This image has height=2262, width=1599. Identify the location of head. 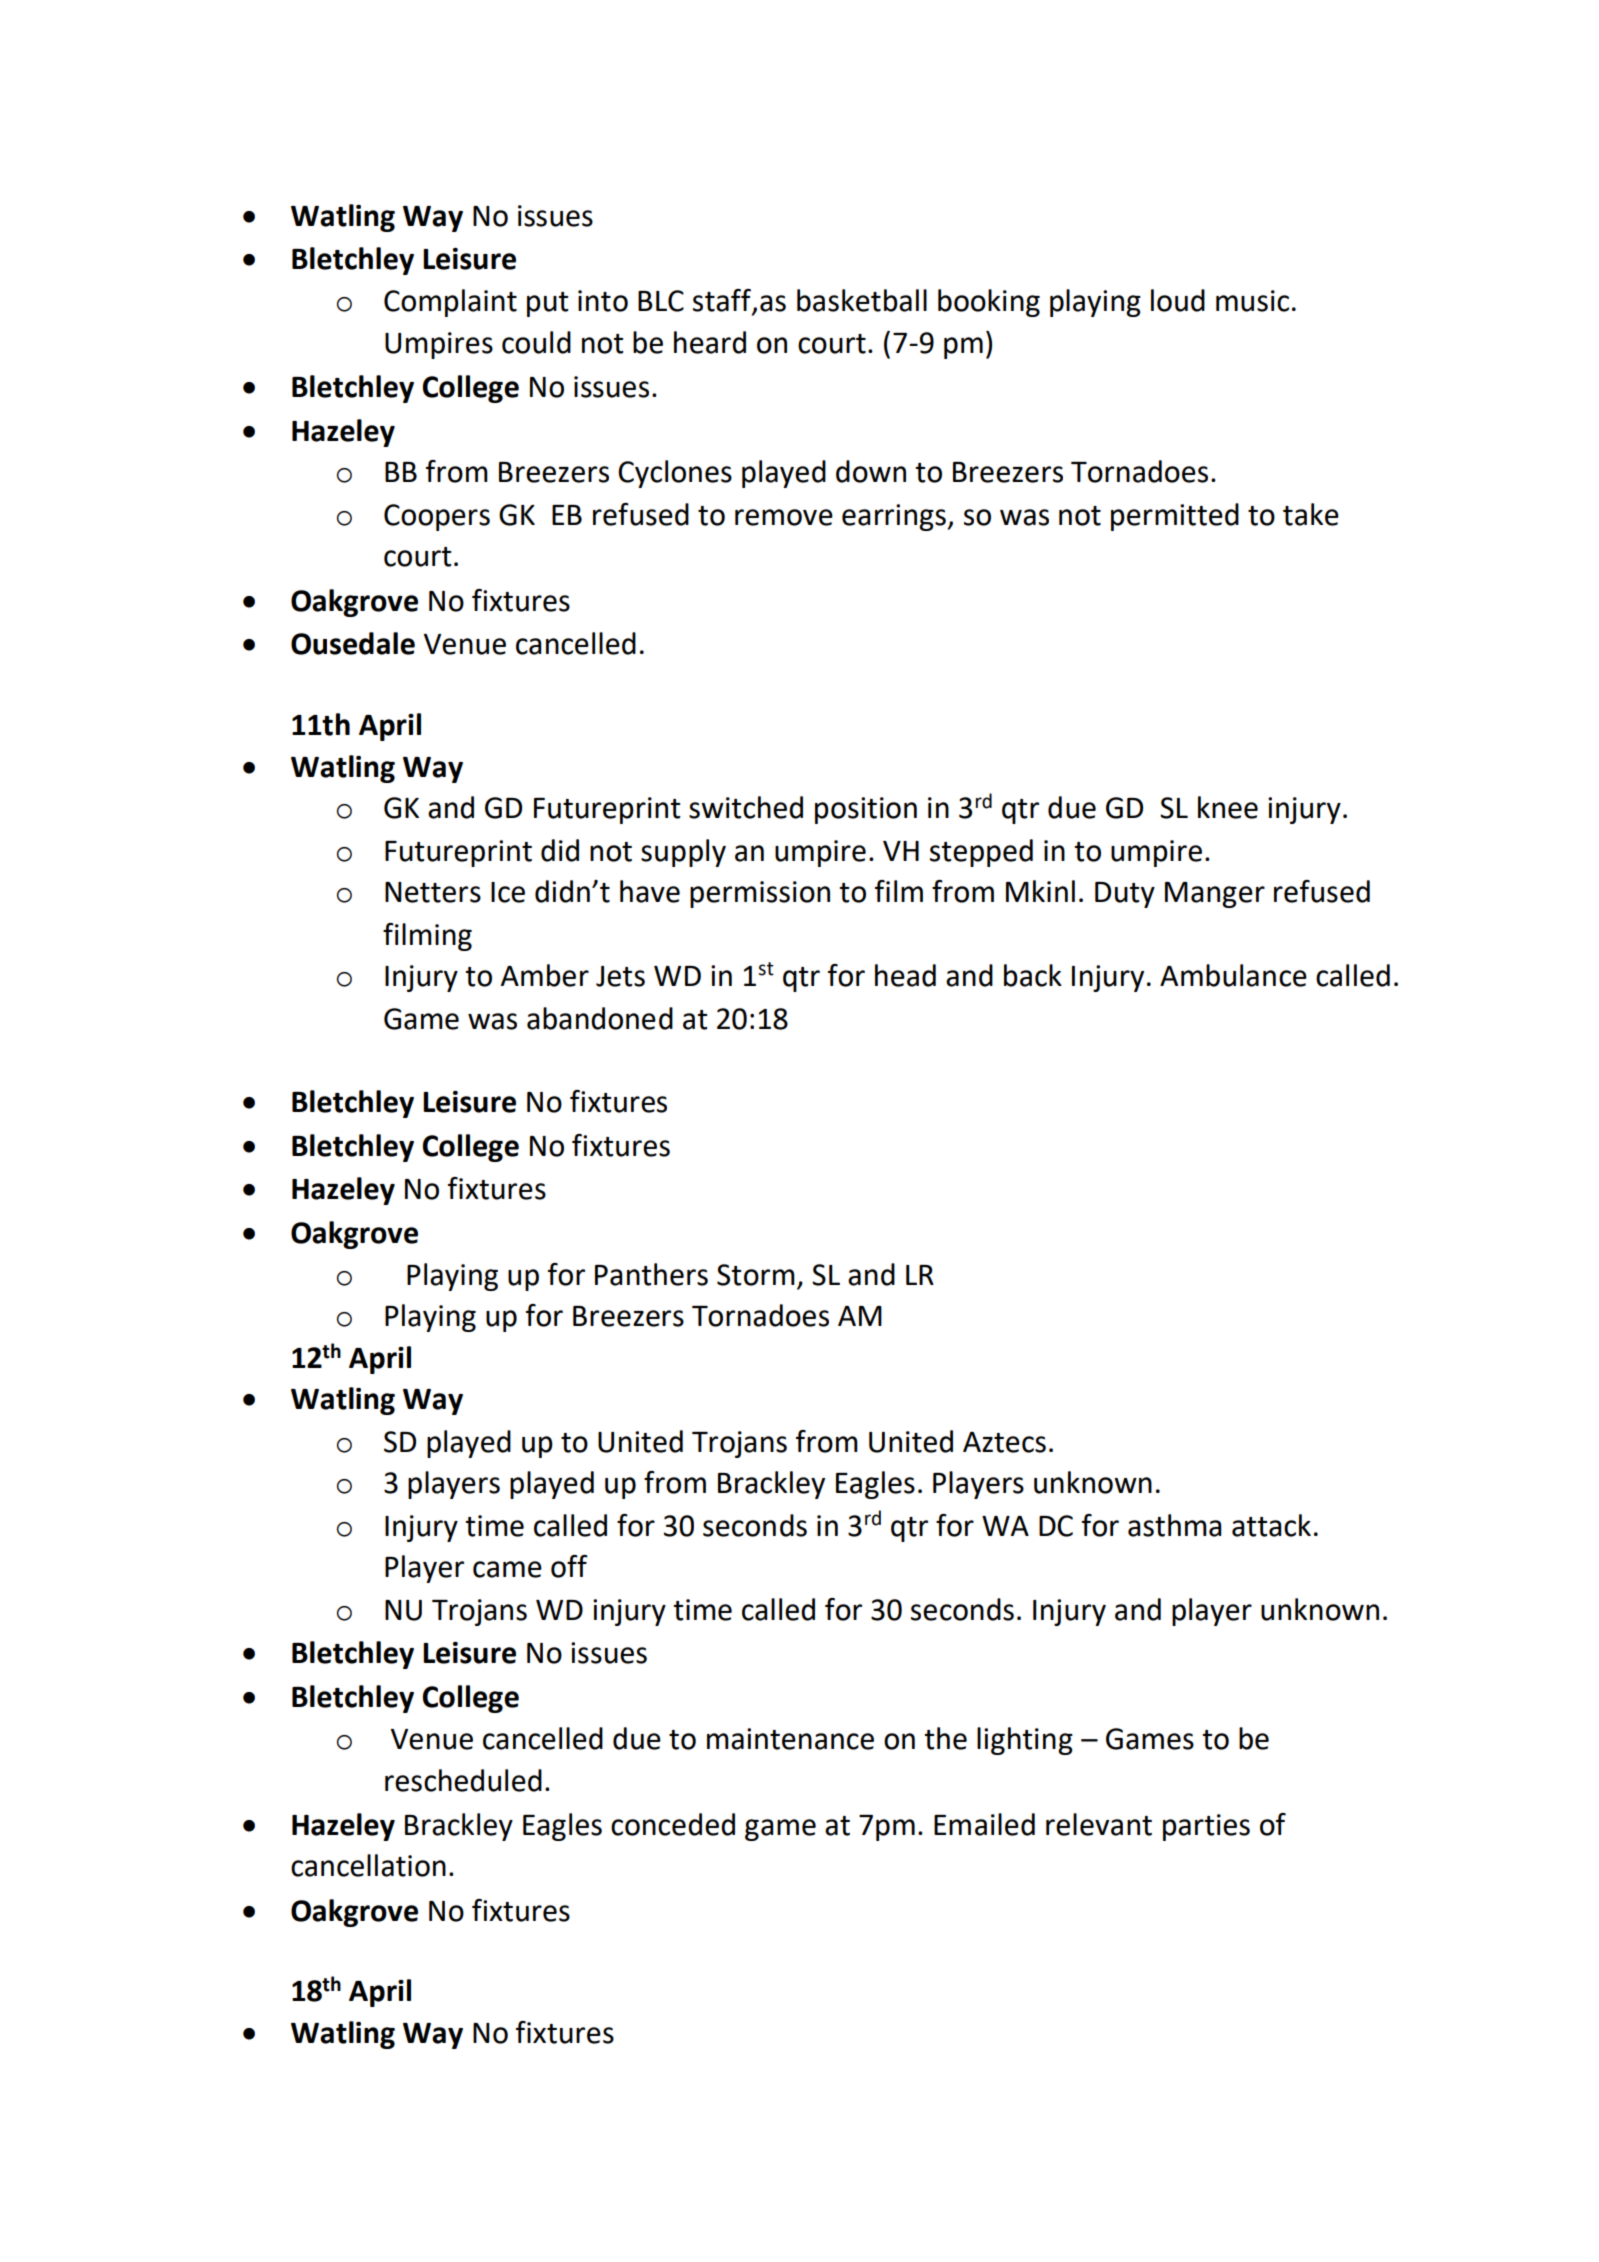
(905, 975).
